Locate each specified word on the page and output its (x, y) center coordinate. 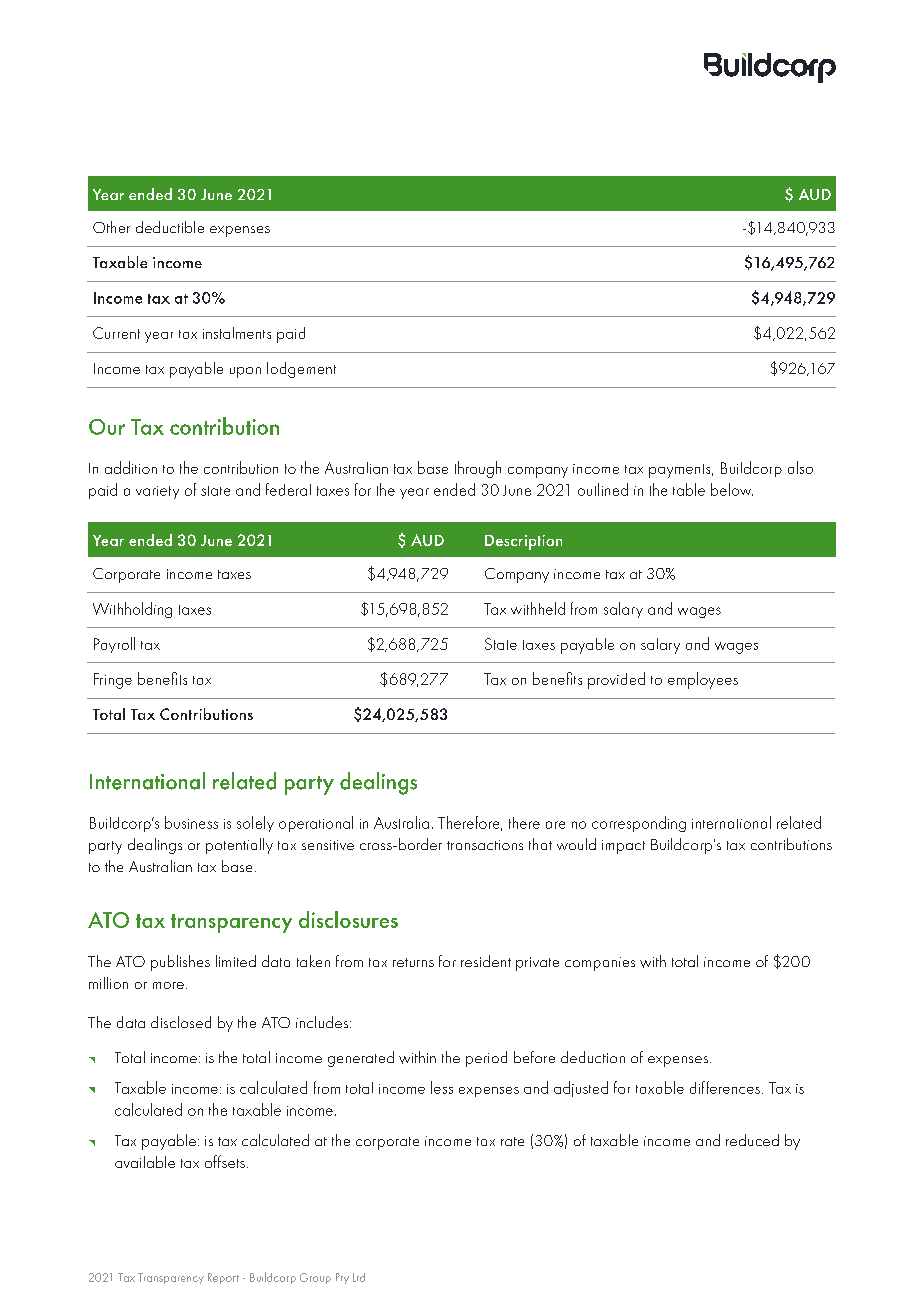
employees (703, 680)
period (486, 1059)
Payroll (114, 645)
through (478, 469)
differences (725, 1087)
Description (523, 542)
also (800, 467)
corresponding (639, 824)
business (191, 822)
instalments (237, 333)
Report (223, 1278)
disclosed (181, 1022)
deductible (170, 227)
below (732, 489)
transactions (485, 845)
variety (157, 492)
